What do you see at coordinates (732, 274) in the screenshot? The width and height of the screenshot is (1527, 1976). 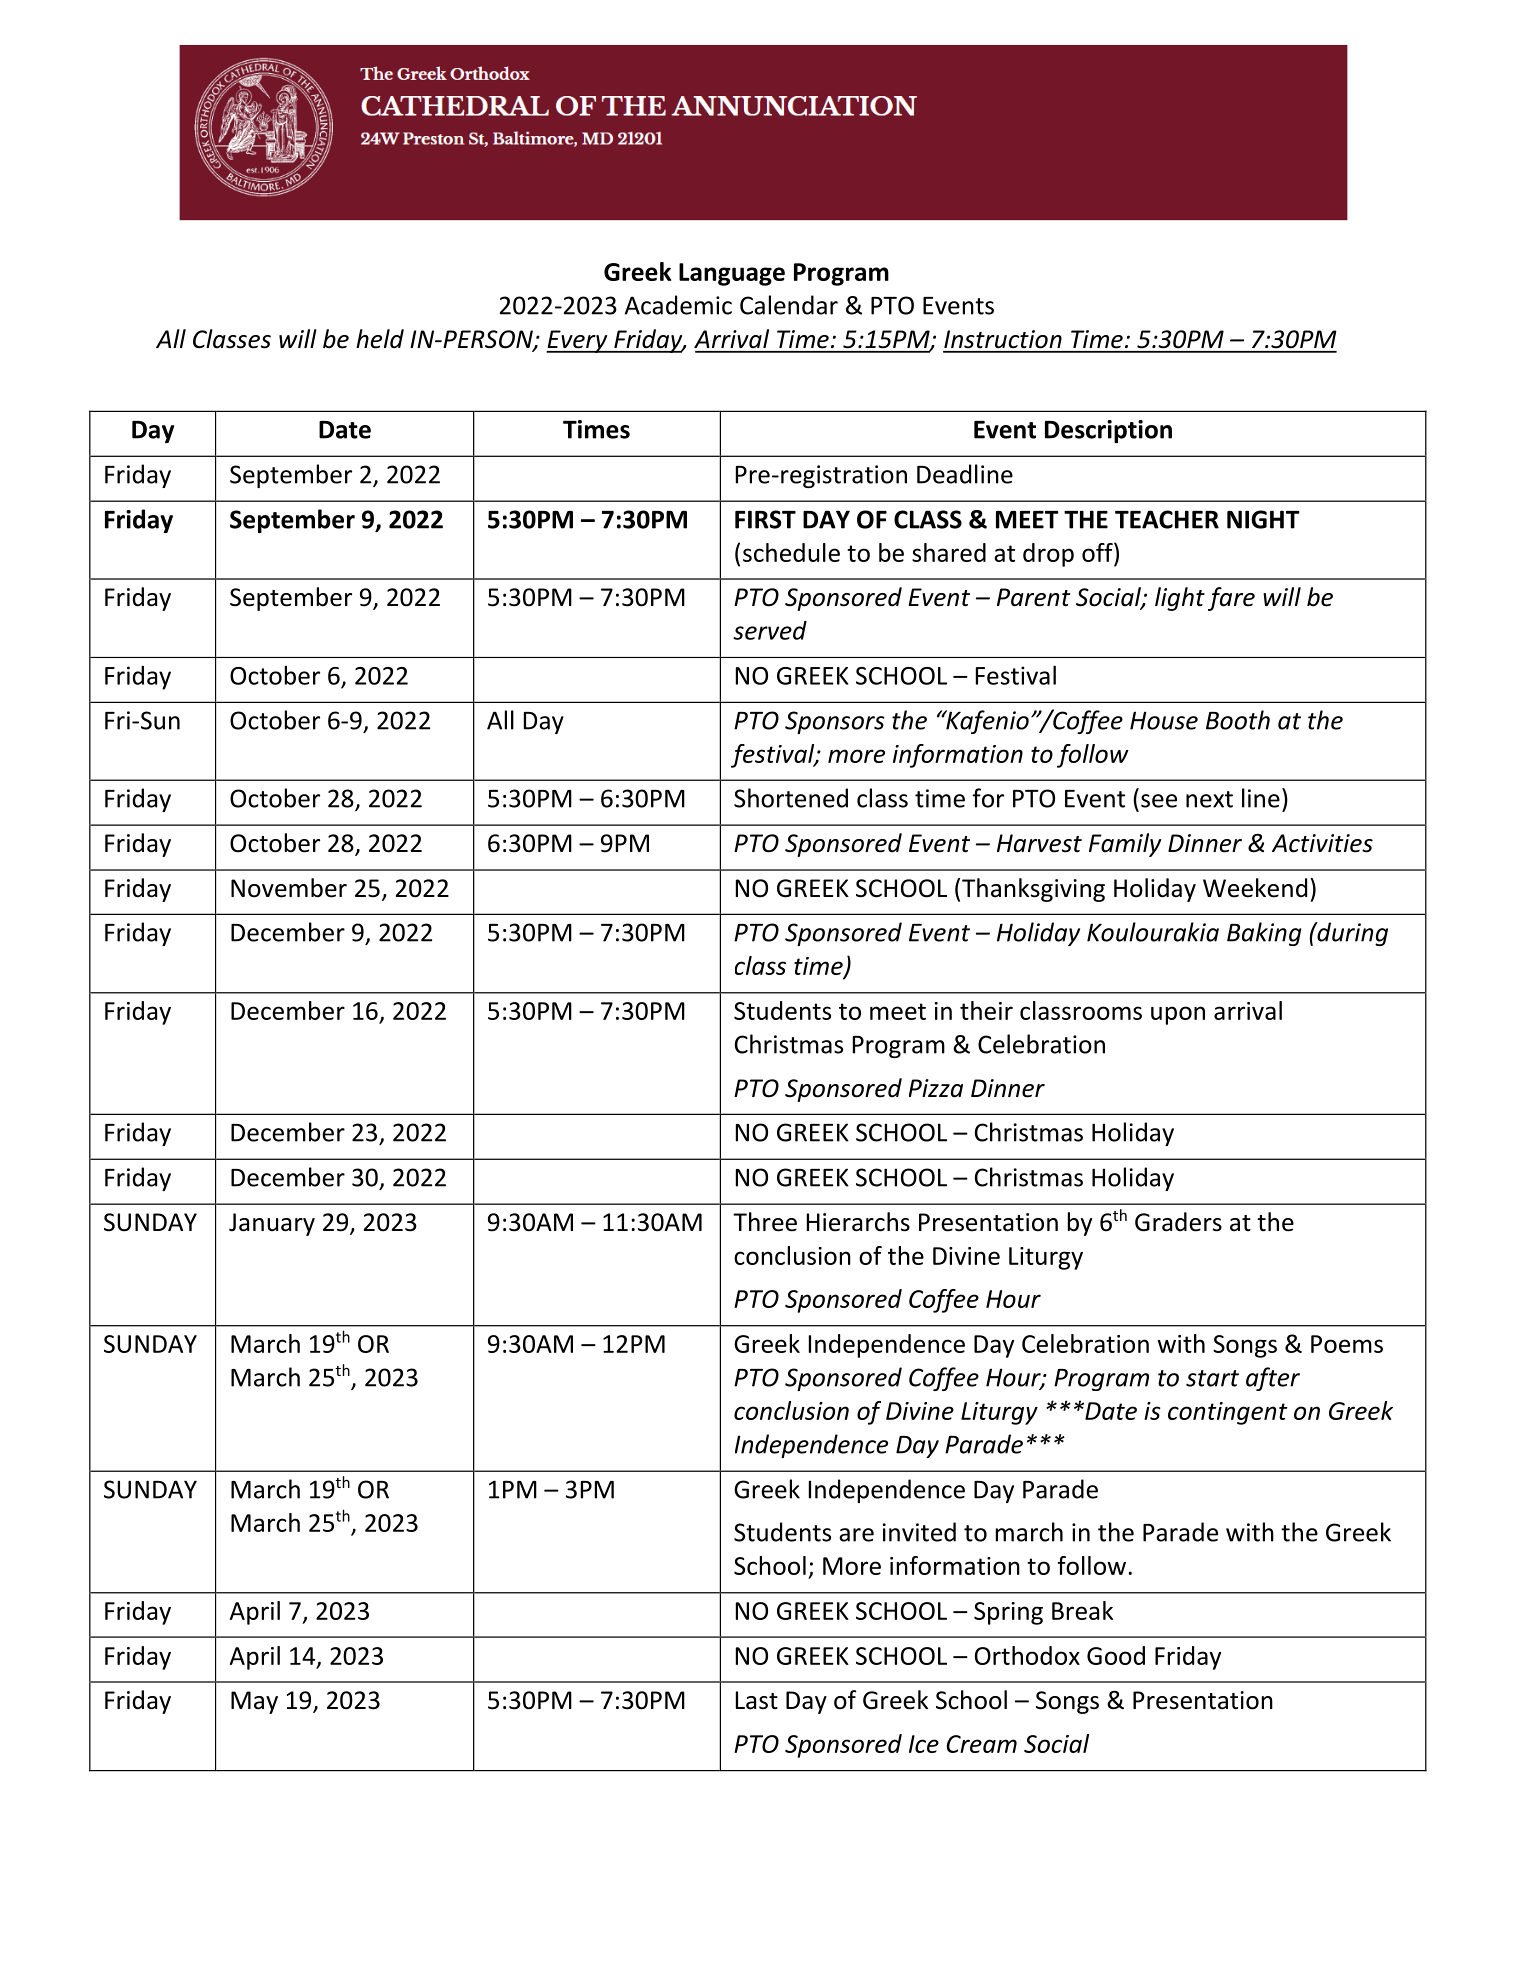 I see `Language` at bounding box center [732, 274].
